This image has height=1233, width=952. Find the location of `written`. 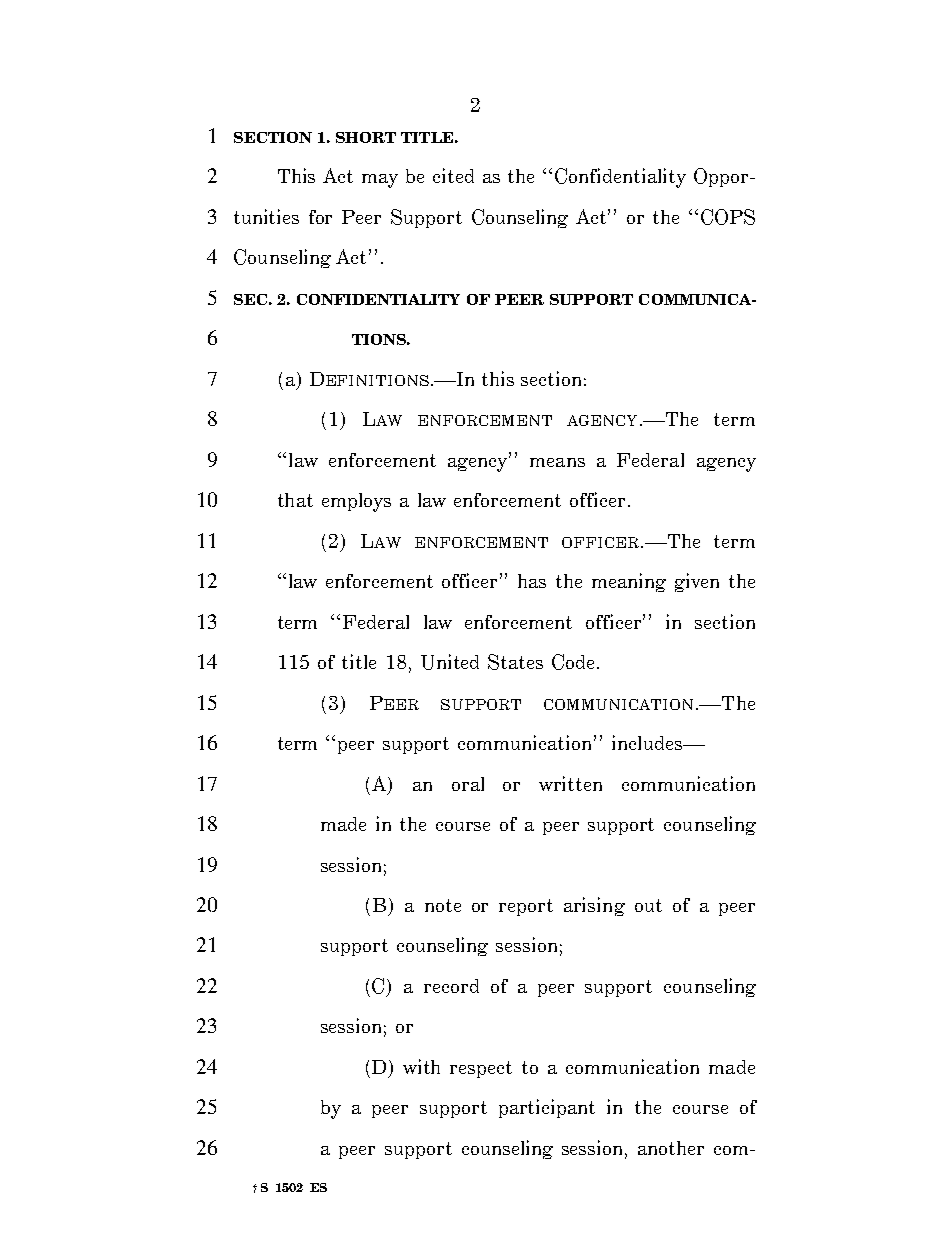

written is located at coordinates (570, 783).
